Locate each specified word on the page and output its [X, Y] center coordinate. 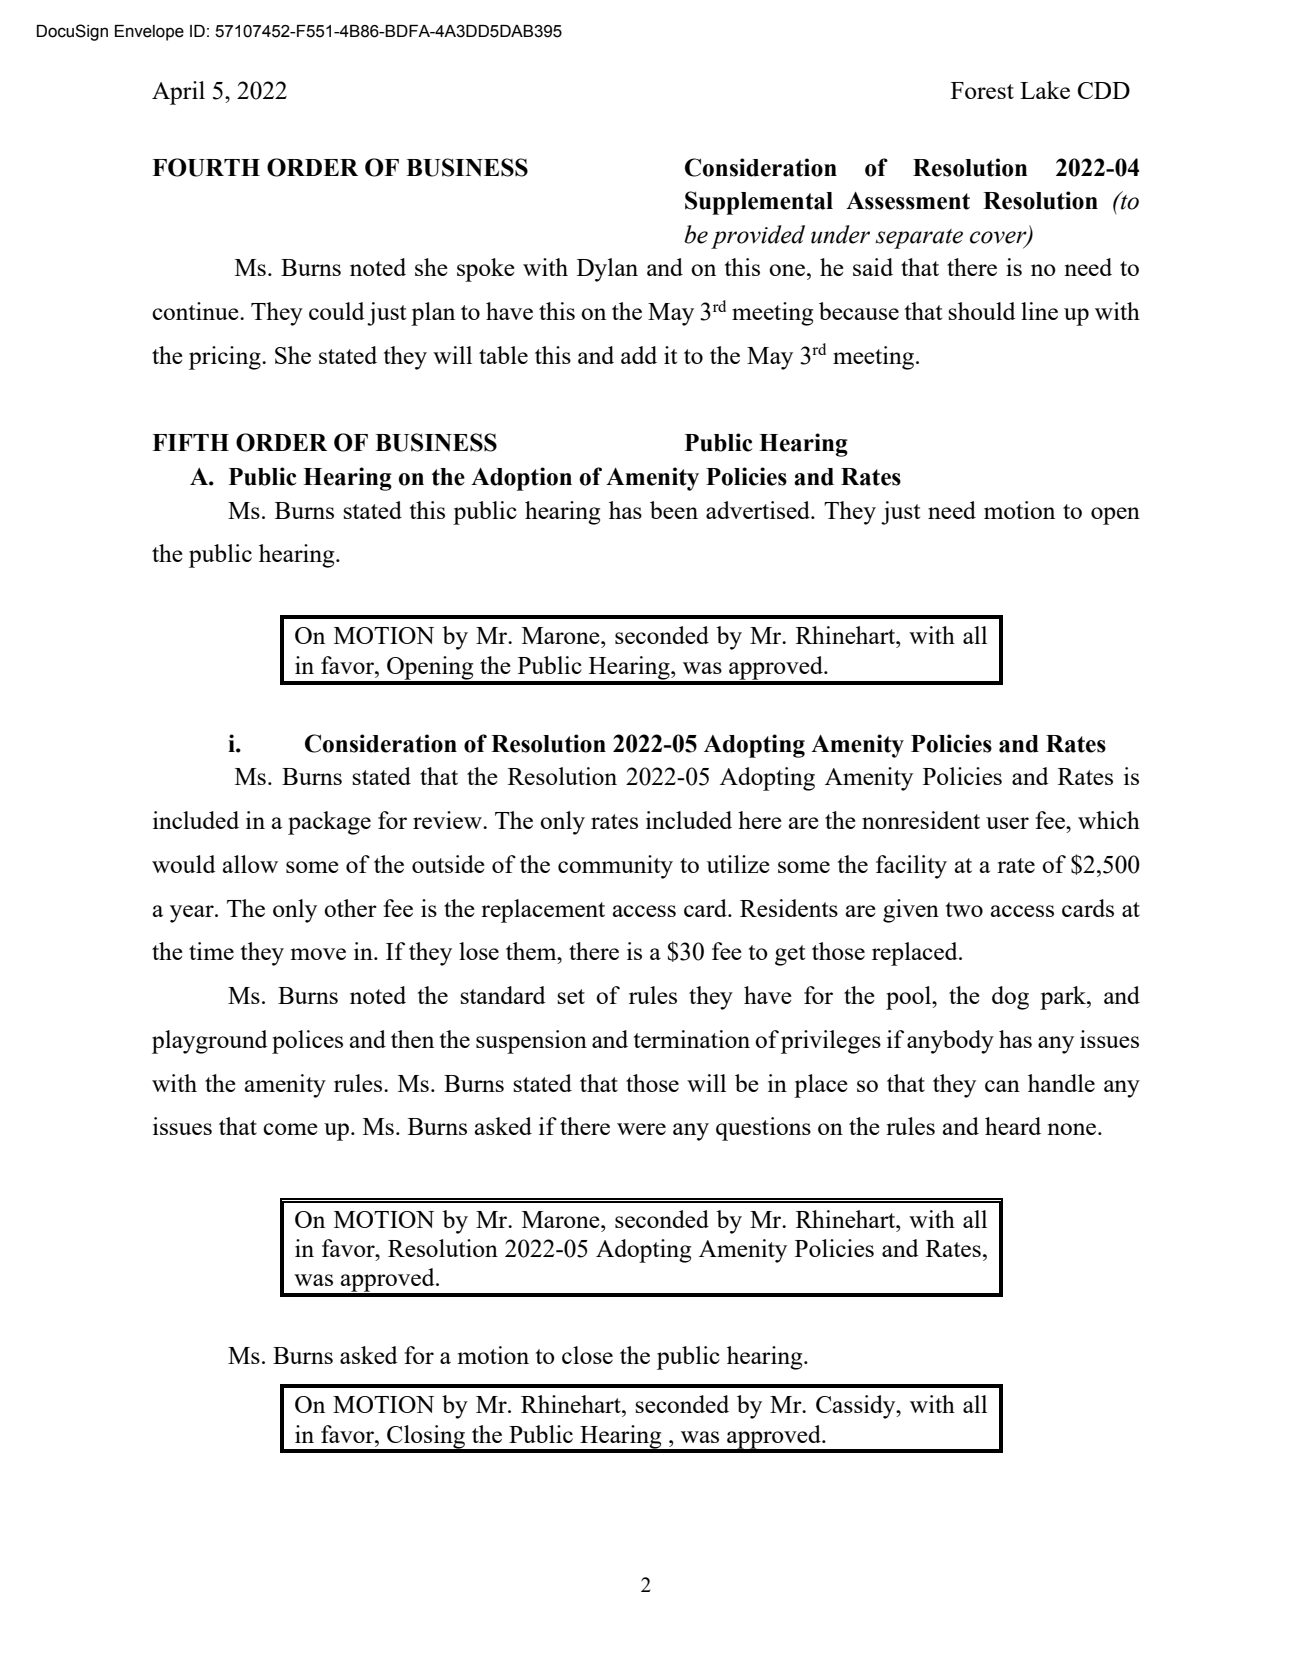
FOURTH [206, 167]
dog [1010, 998]
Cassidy [857, 1407]
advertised [759, 510]
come [290, 1129]
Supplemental [759, 203]
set [571, 996]
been [674, 510]
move [318, 954]
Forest [982, 90]
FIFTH [190, 442]
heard [1013, 1126]
